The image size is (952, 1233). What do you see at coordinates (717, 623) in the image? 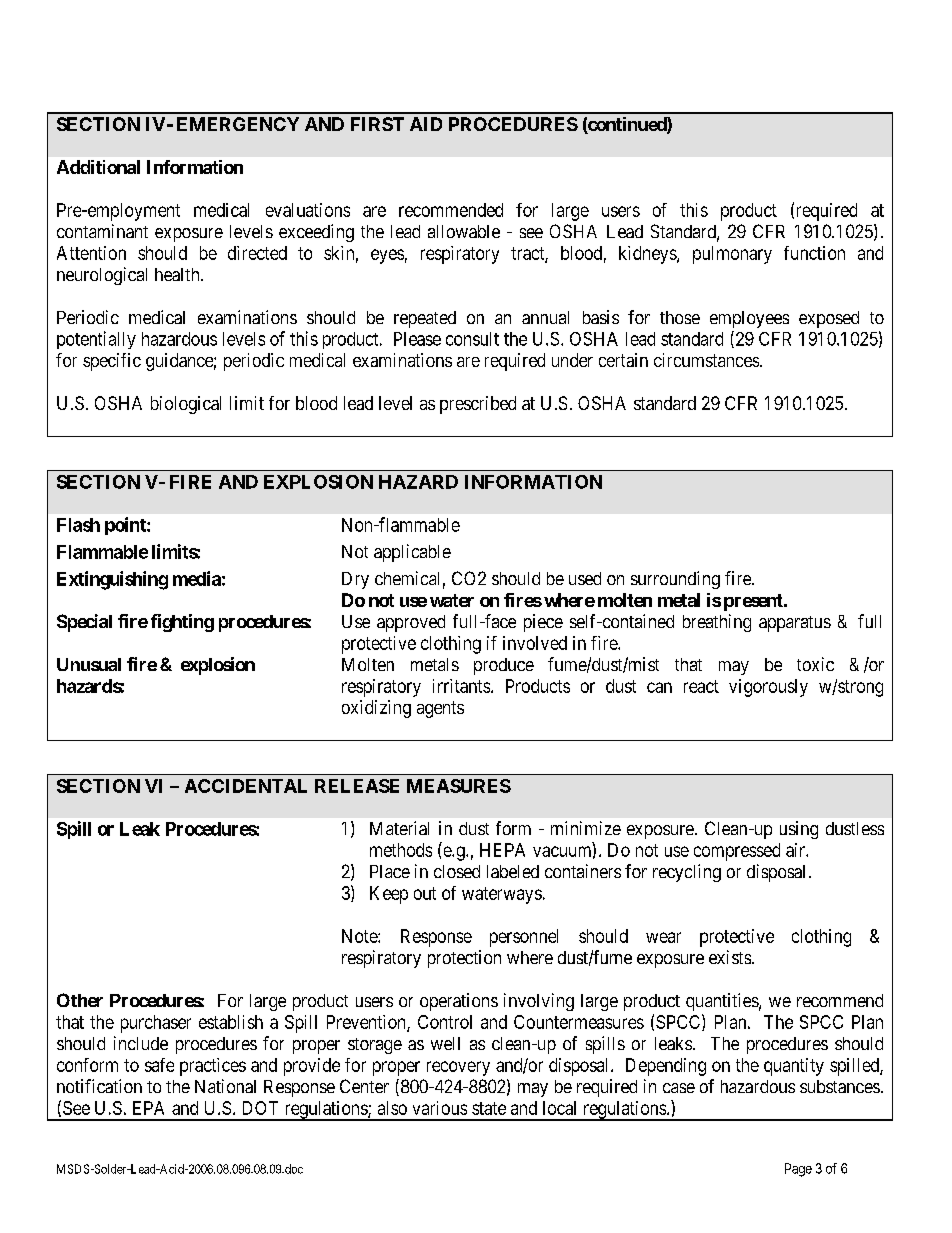
I see `breathing` at bounding box center [717, 623].
